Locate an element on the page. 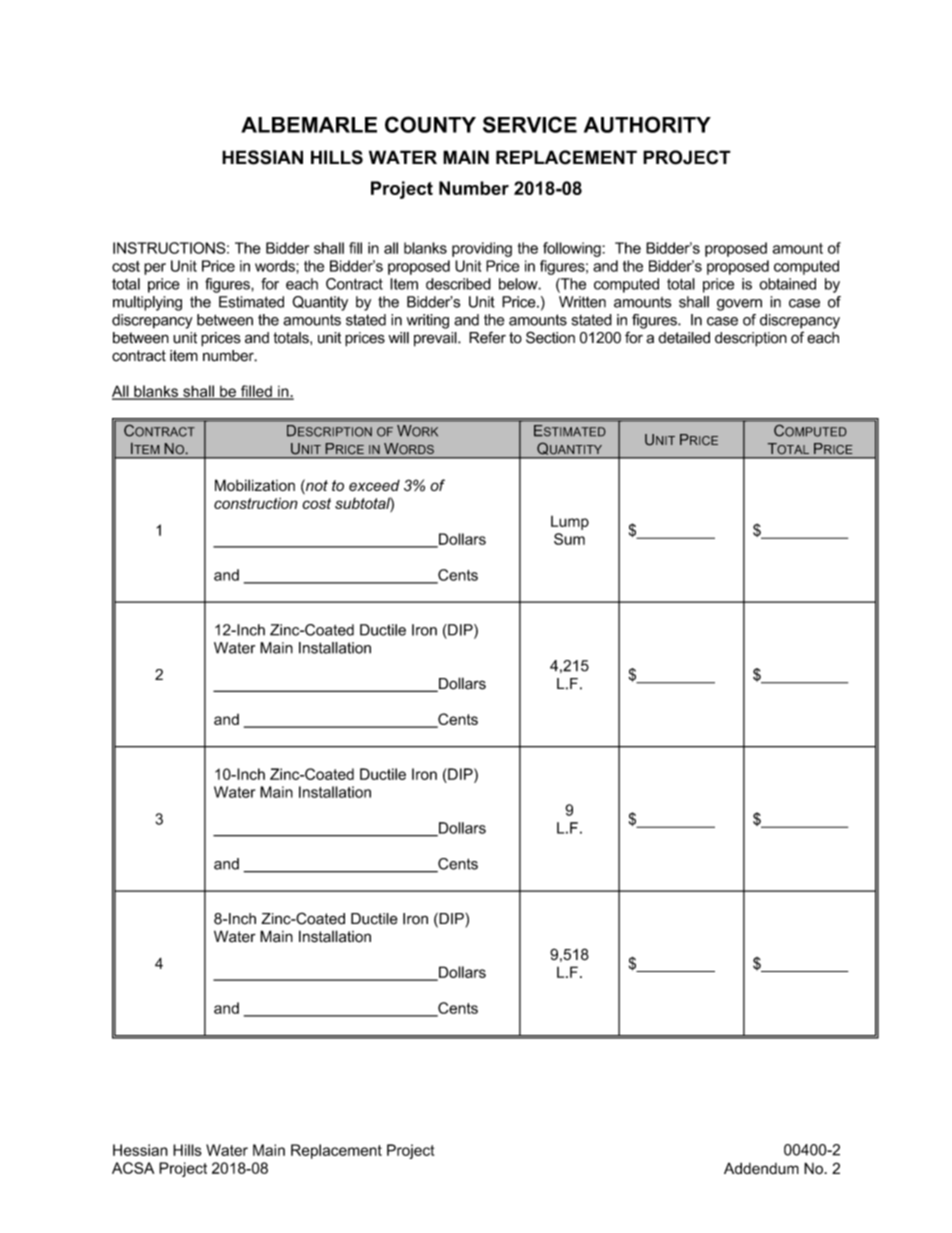 Image resolution: width=952 pixels, height=1233 pixels. construction is located at coordinates (256, 503).
